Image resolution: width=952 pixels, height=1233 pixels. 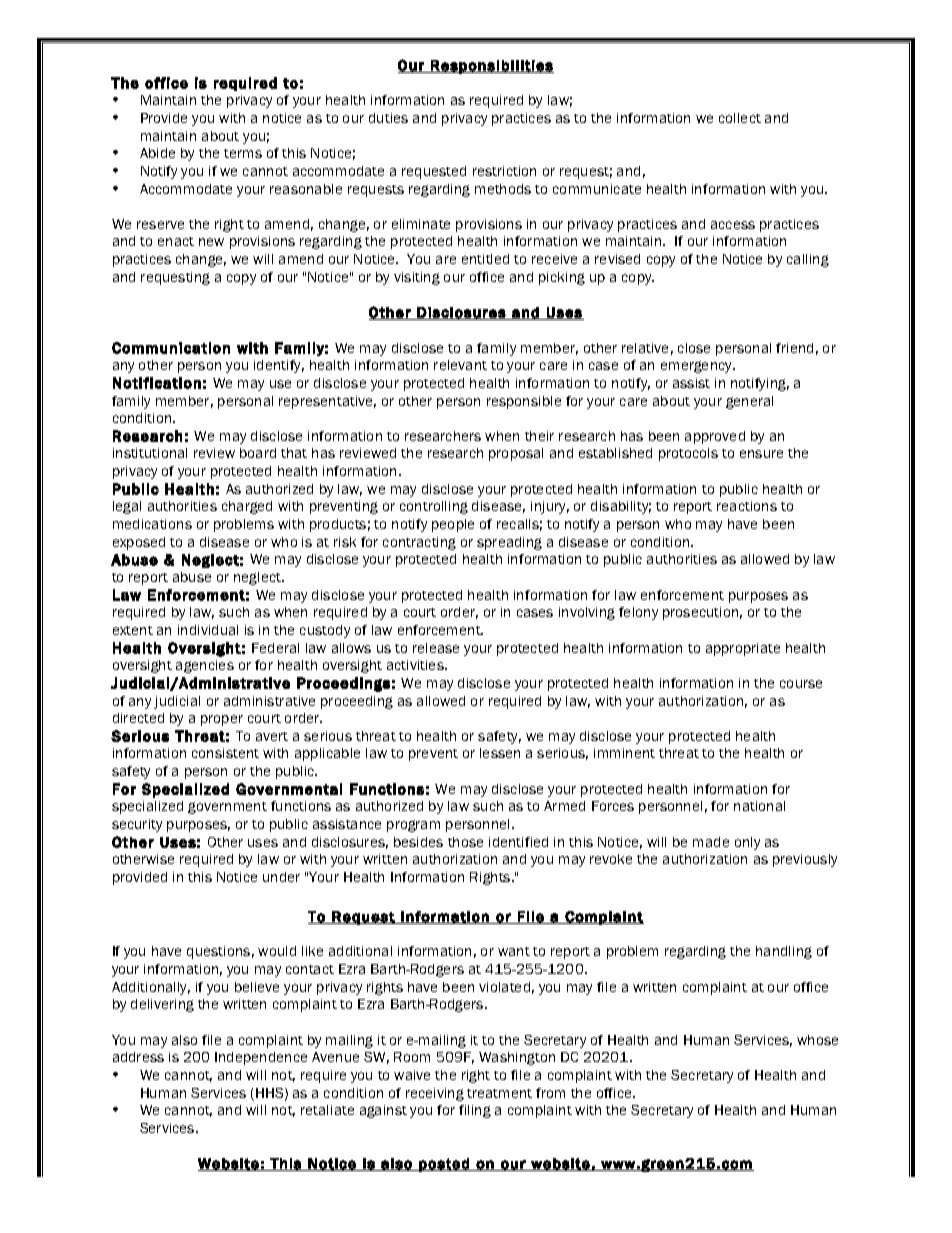 I want to click on relevant, so click(x=460, y=365).
